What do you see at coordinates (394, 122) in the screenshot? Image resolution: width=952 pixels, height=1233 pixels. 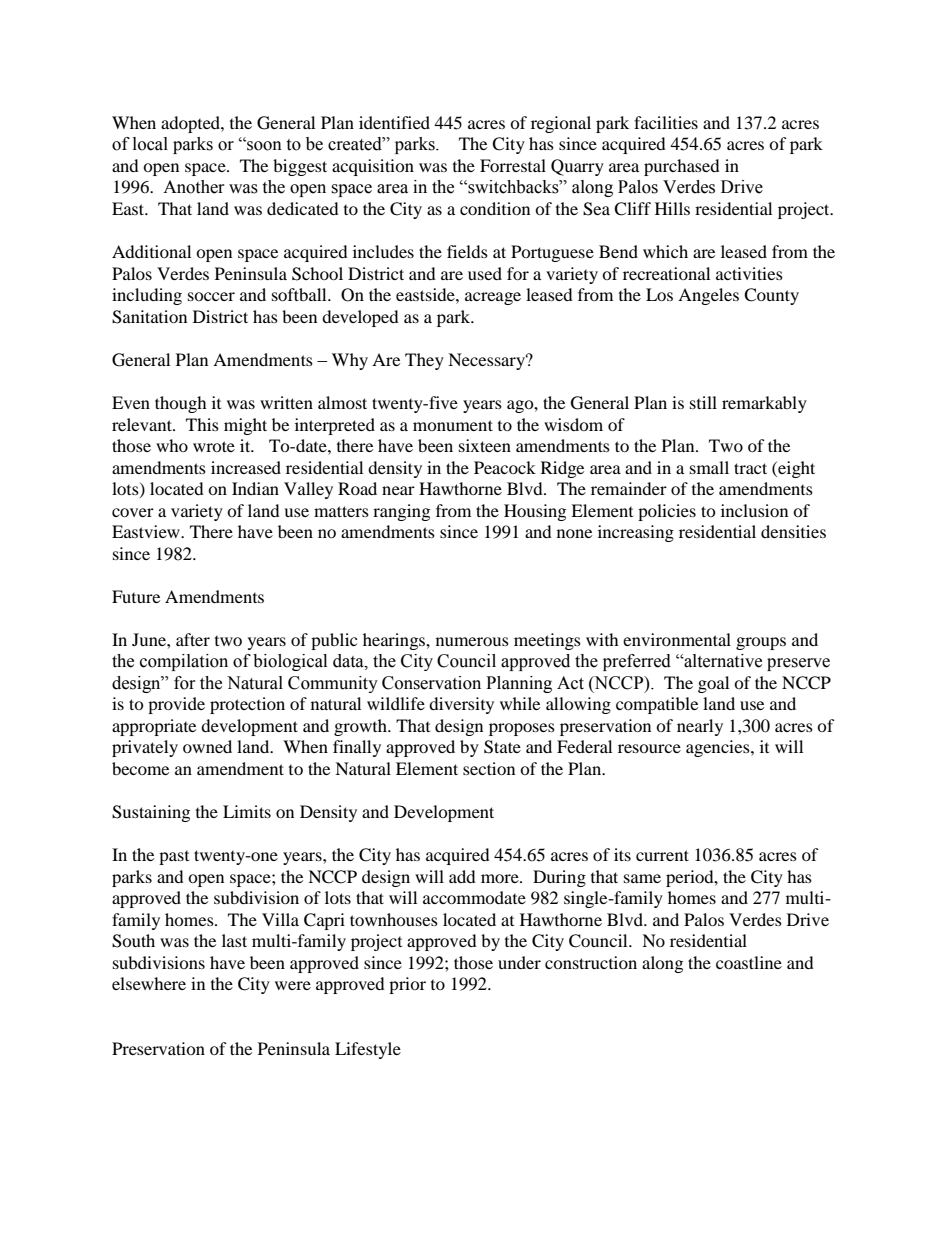 I see `identified` at bounding box center [394, 122].
